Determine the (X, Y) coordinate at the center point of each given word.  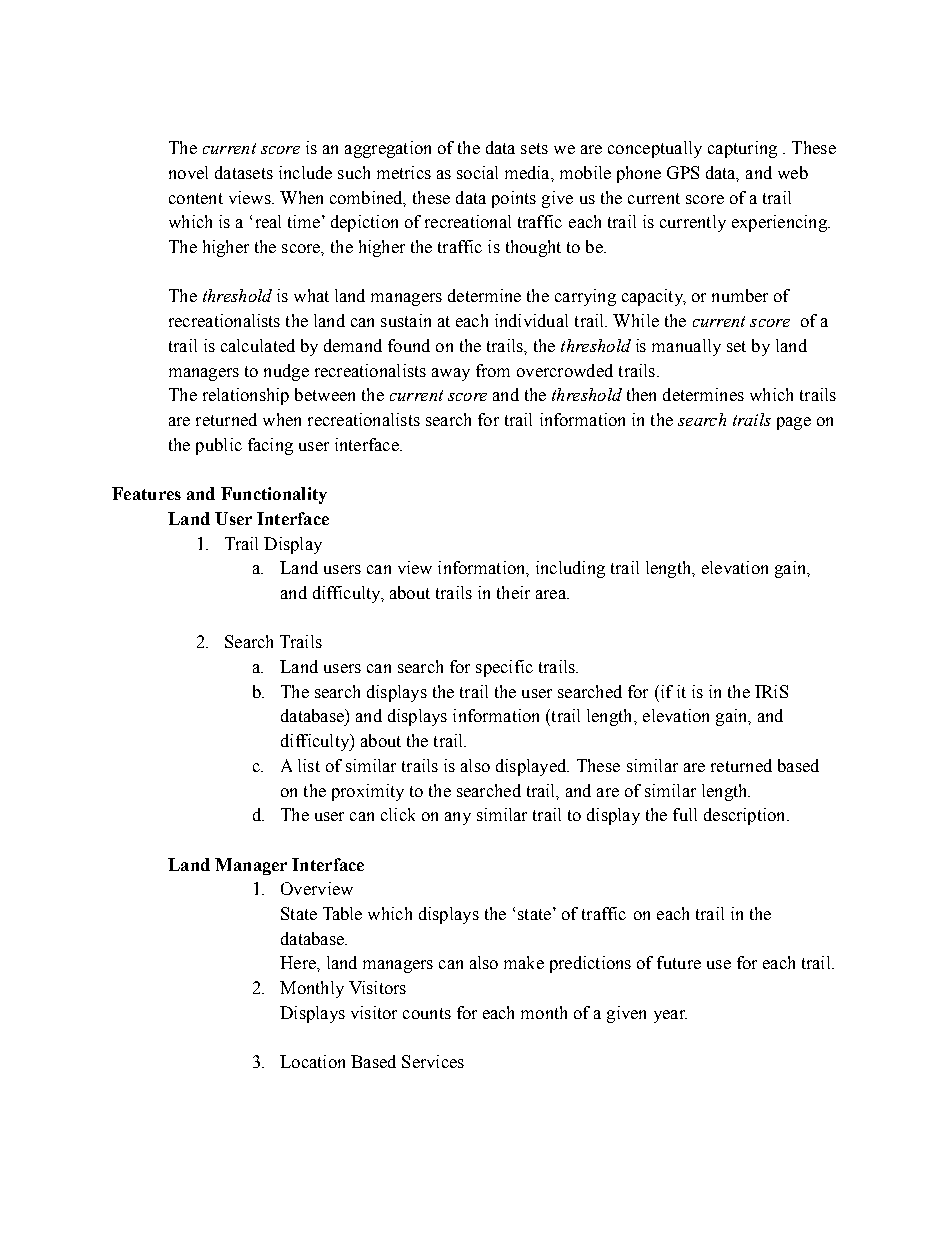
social (477, 172)
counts (427, 1013)
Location (312, 1061)
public (219, 446)
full (685, 814)
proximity (368, 792)
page (794, 423)
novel (188, 172)
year (670, 1016)
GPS (683, 172)
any (458, 818)
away (451, 374)
